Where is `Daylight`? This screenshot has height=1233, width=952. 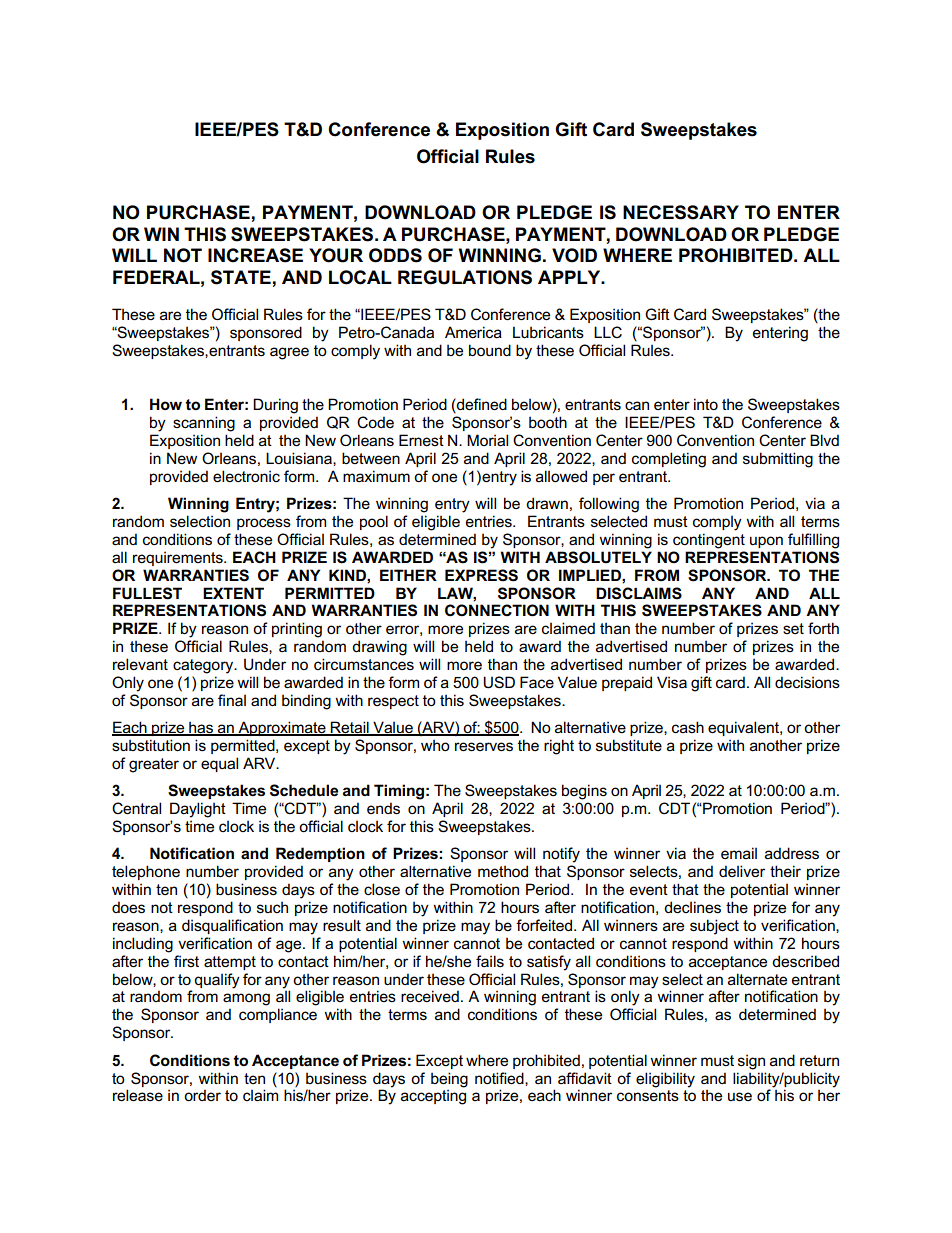
Daylight is located at coordinates (198, 810).
